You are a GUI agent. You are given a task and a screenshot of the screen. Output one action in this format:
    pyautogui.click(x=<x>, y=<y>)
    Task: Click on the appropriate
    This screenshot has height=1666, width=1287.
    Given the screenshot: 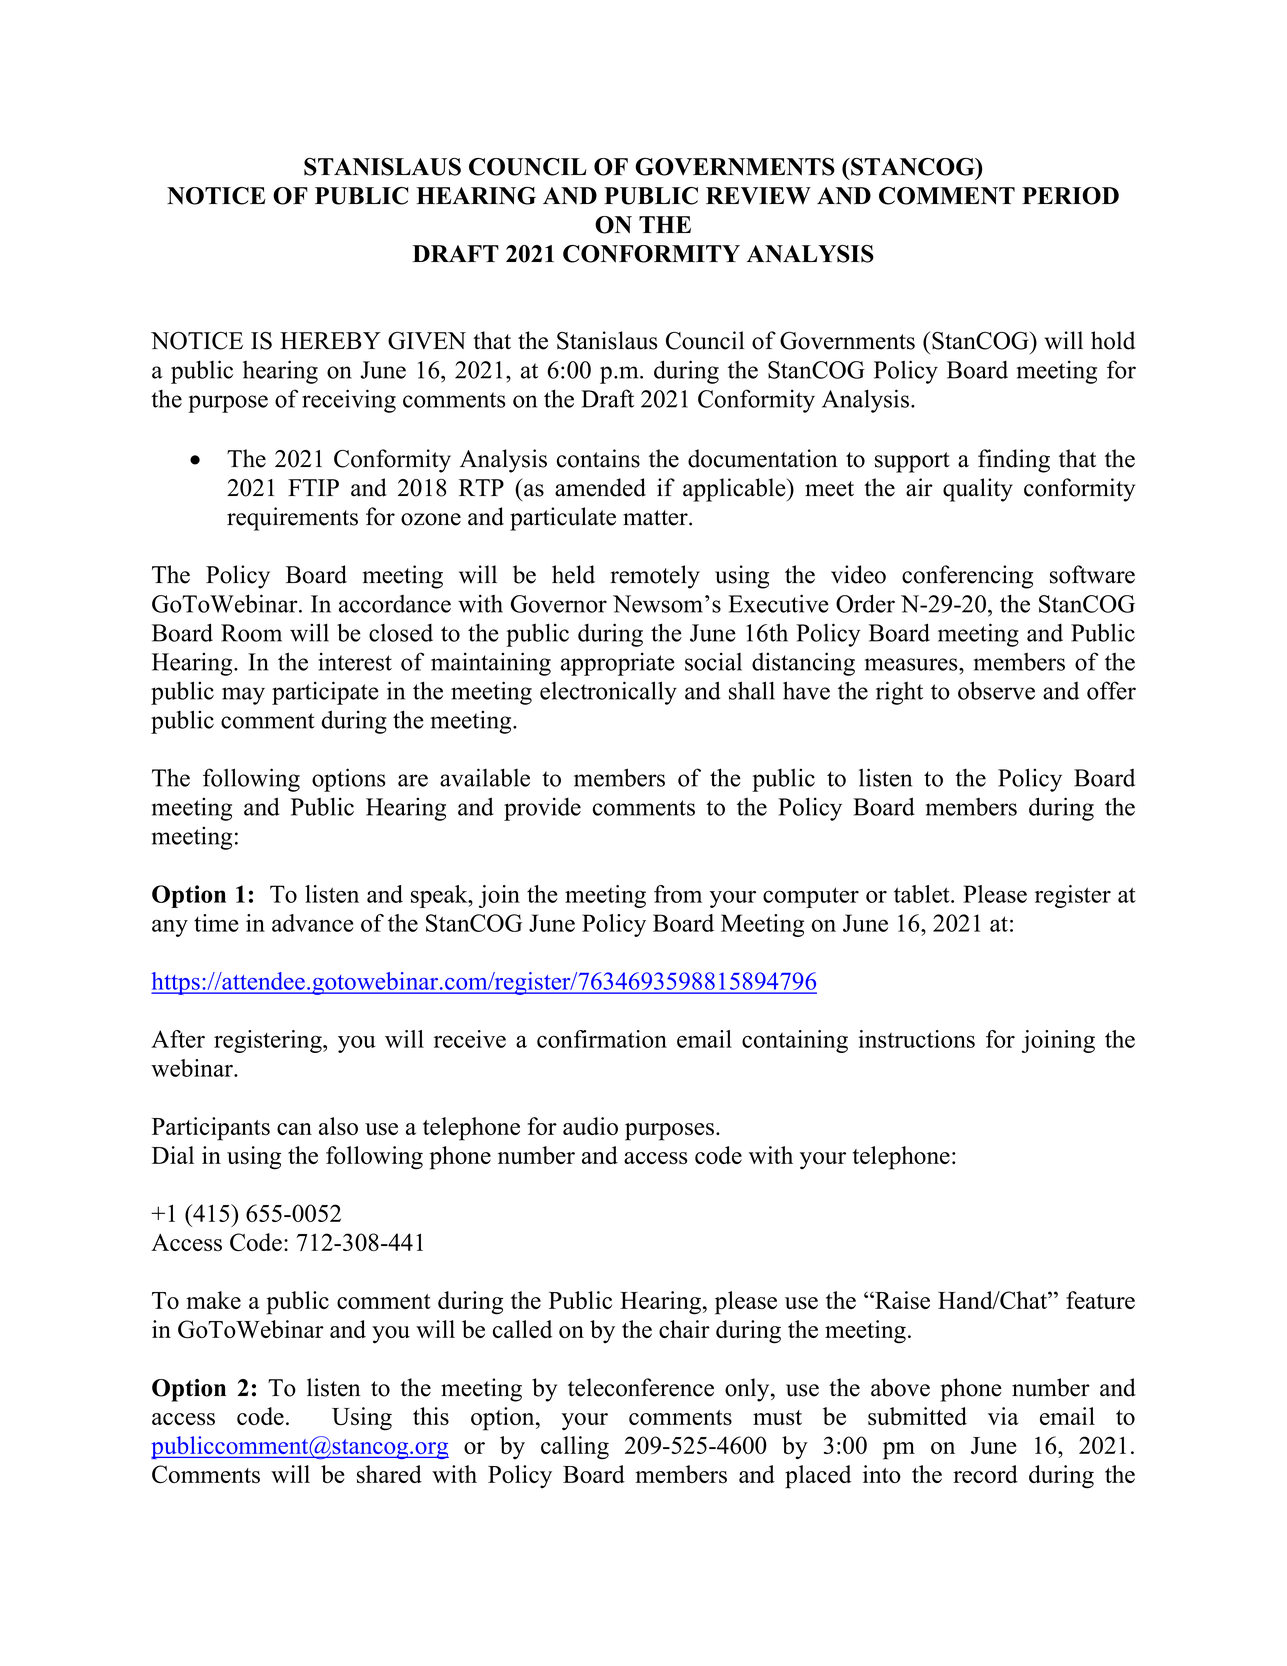 What is the action you would take?
    pyautogui.click(x=618, y=664)
